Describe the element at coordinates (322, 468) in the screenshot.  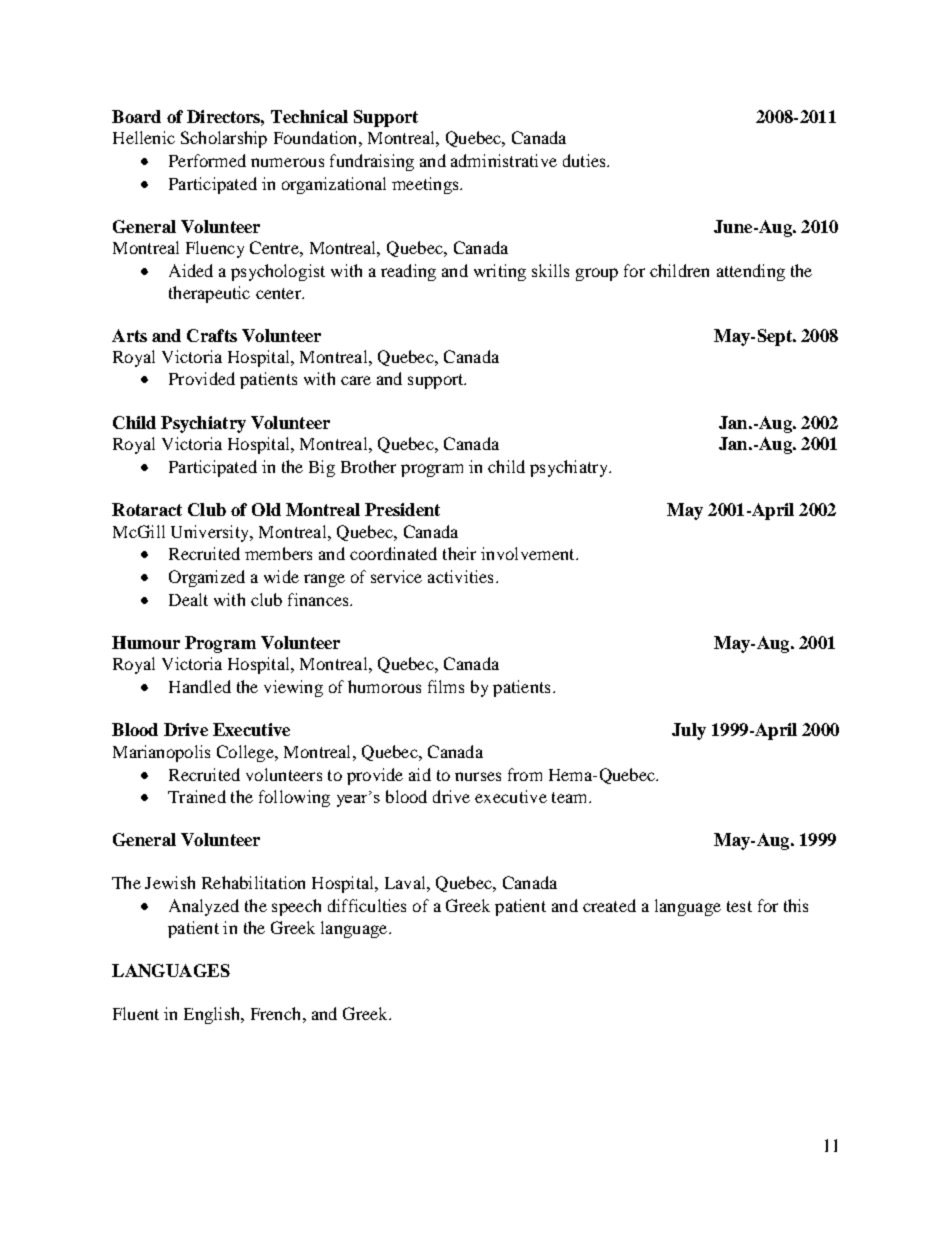
I see `Big` at that location.
